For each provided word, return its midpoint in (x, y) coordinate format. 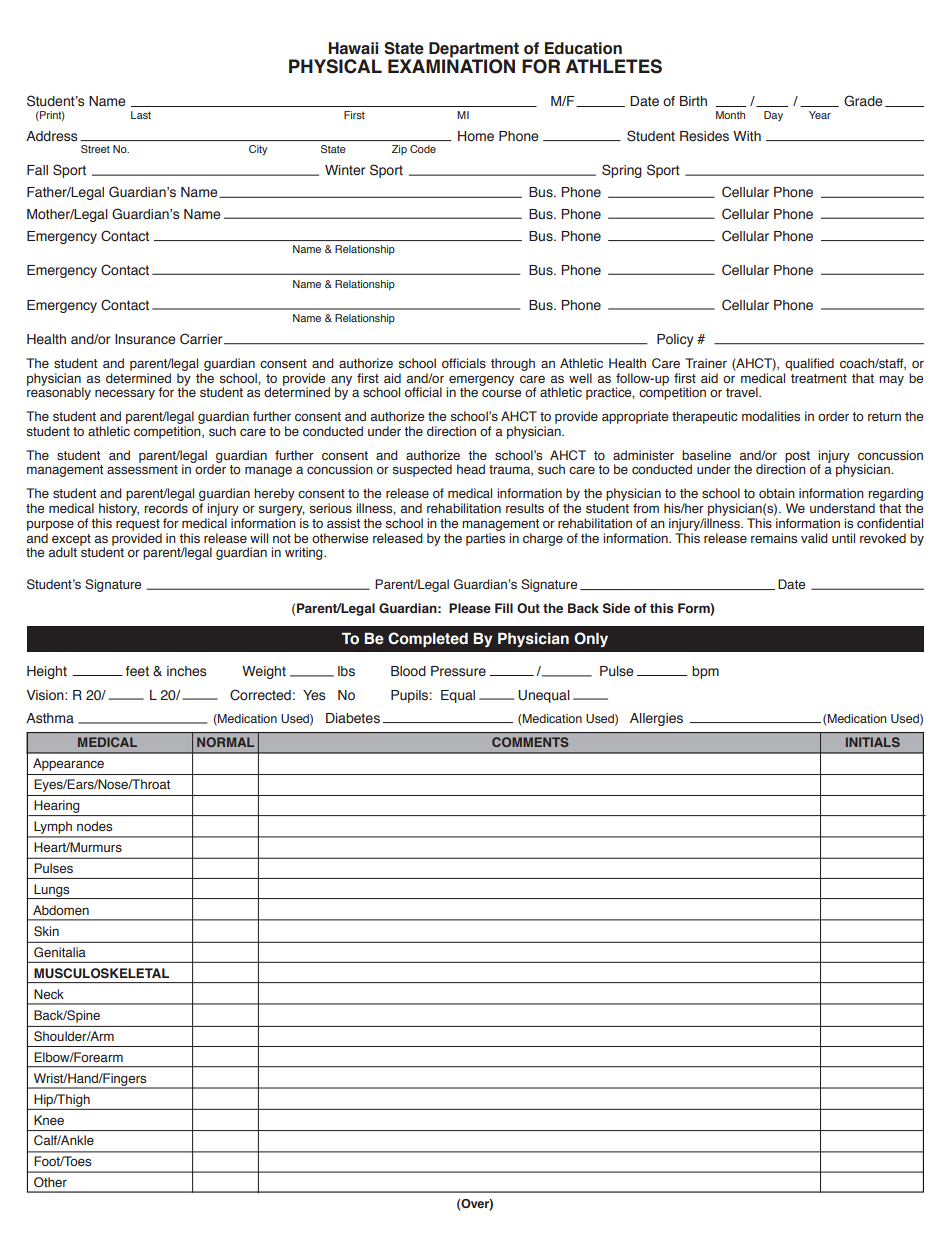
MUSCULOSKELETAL (101, 973)
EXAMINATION (451, 65)
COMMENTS (530, 742)
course (501, 393)
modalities (771, 416)
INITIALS (873, 742)
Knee (49, 1120)
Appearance (68, 764)
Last (141, 115)
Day (773, 116)
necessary (125, 394)
